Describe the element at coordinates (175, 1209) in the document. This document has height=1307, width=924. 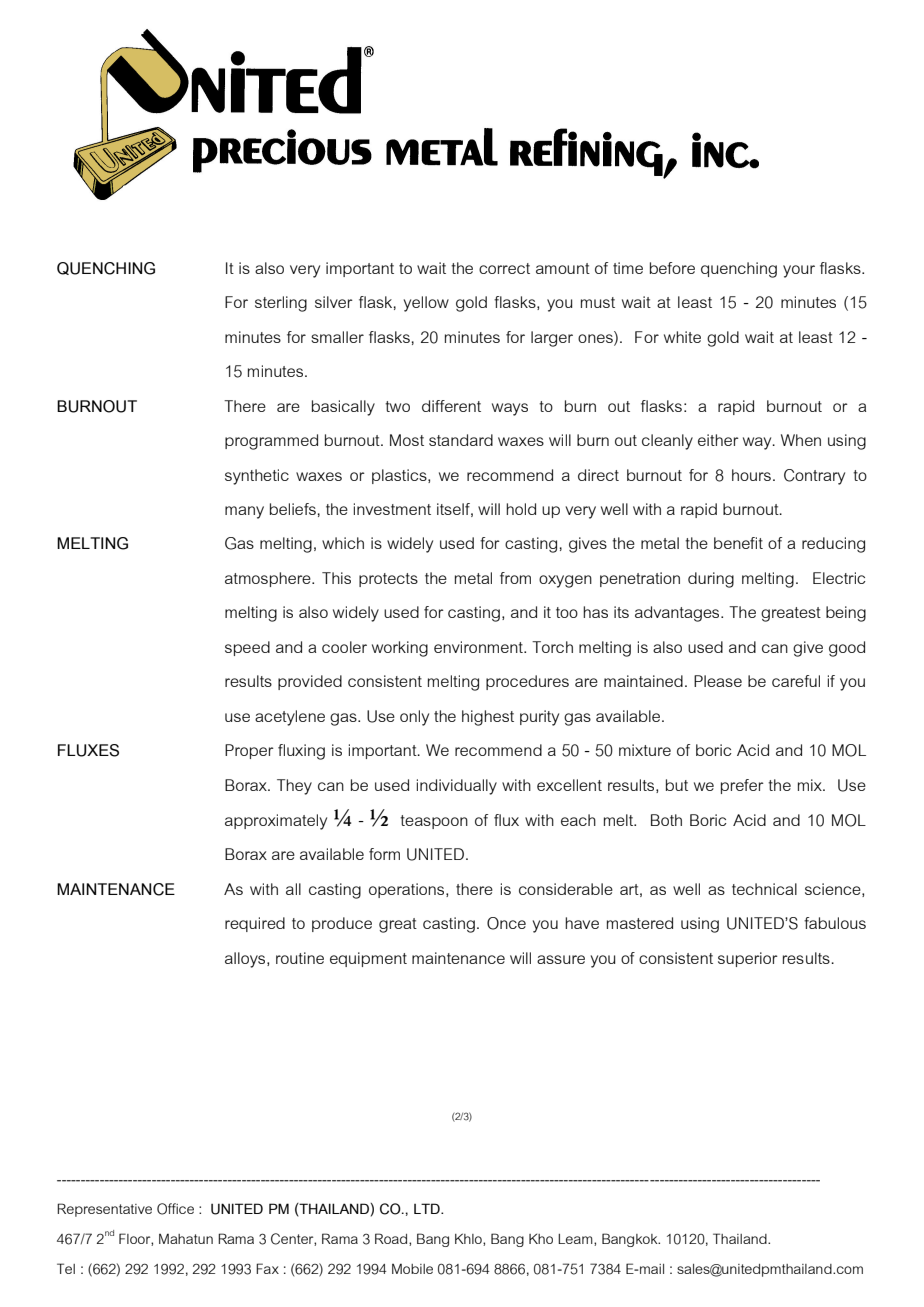
I see `Office` at that location.
